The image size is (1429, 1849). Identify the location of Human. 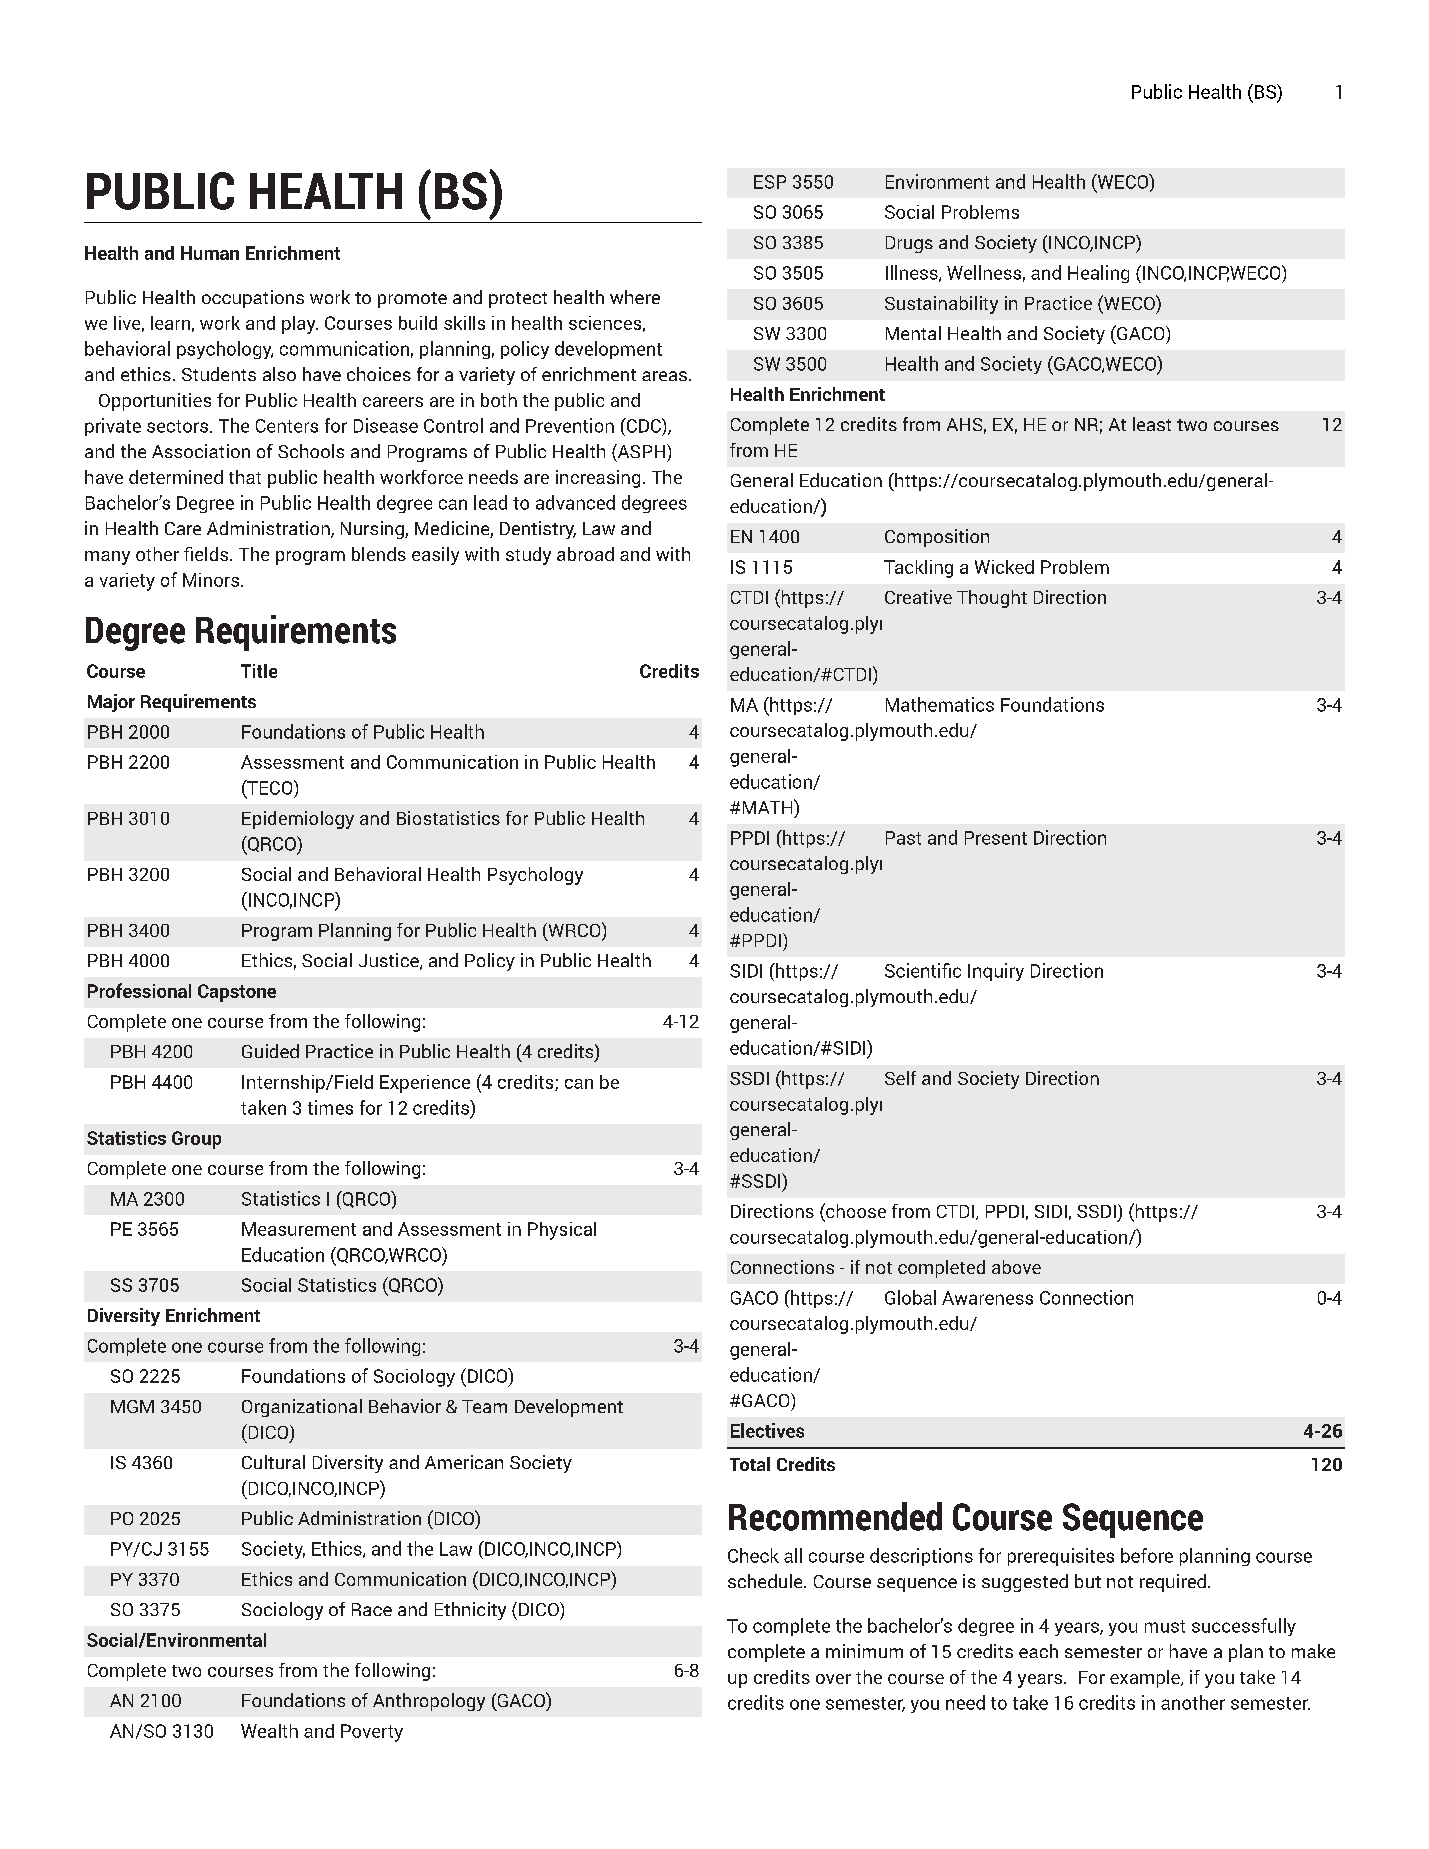
(210, 253).
